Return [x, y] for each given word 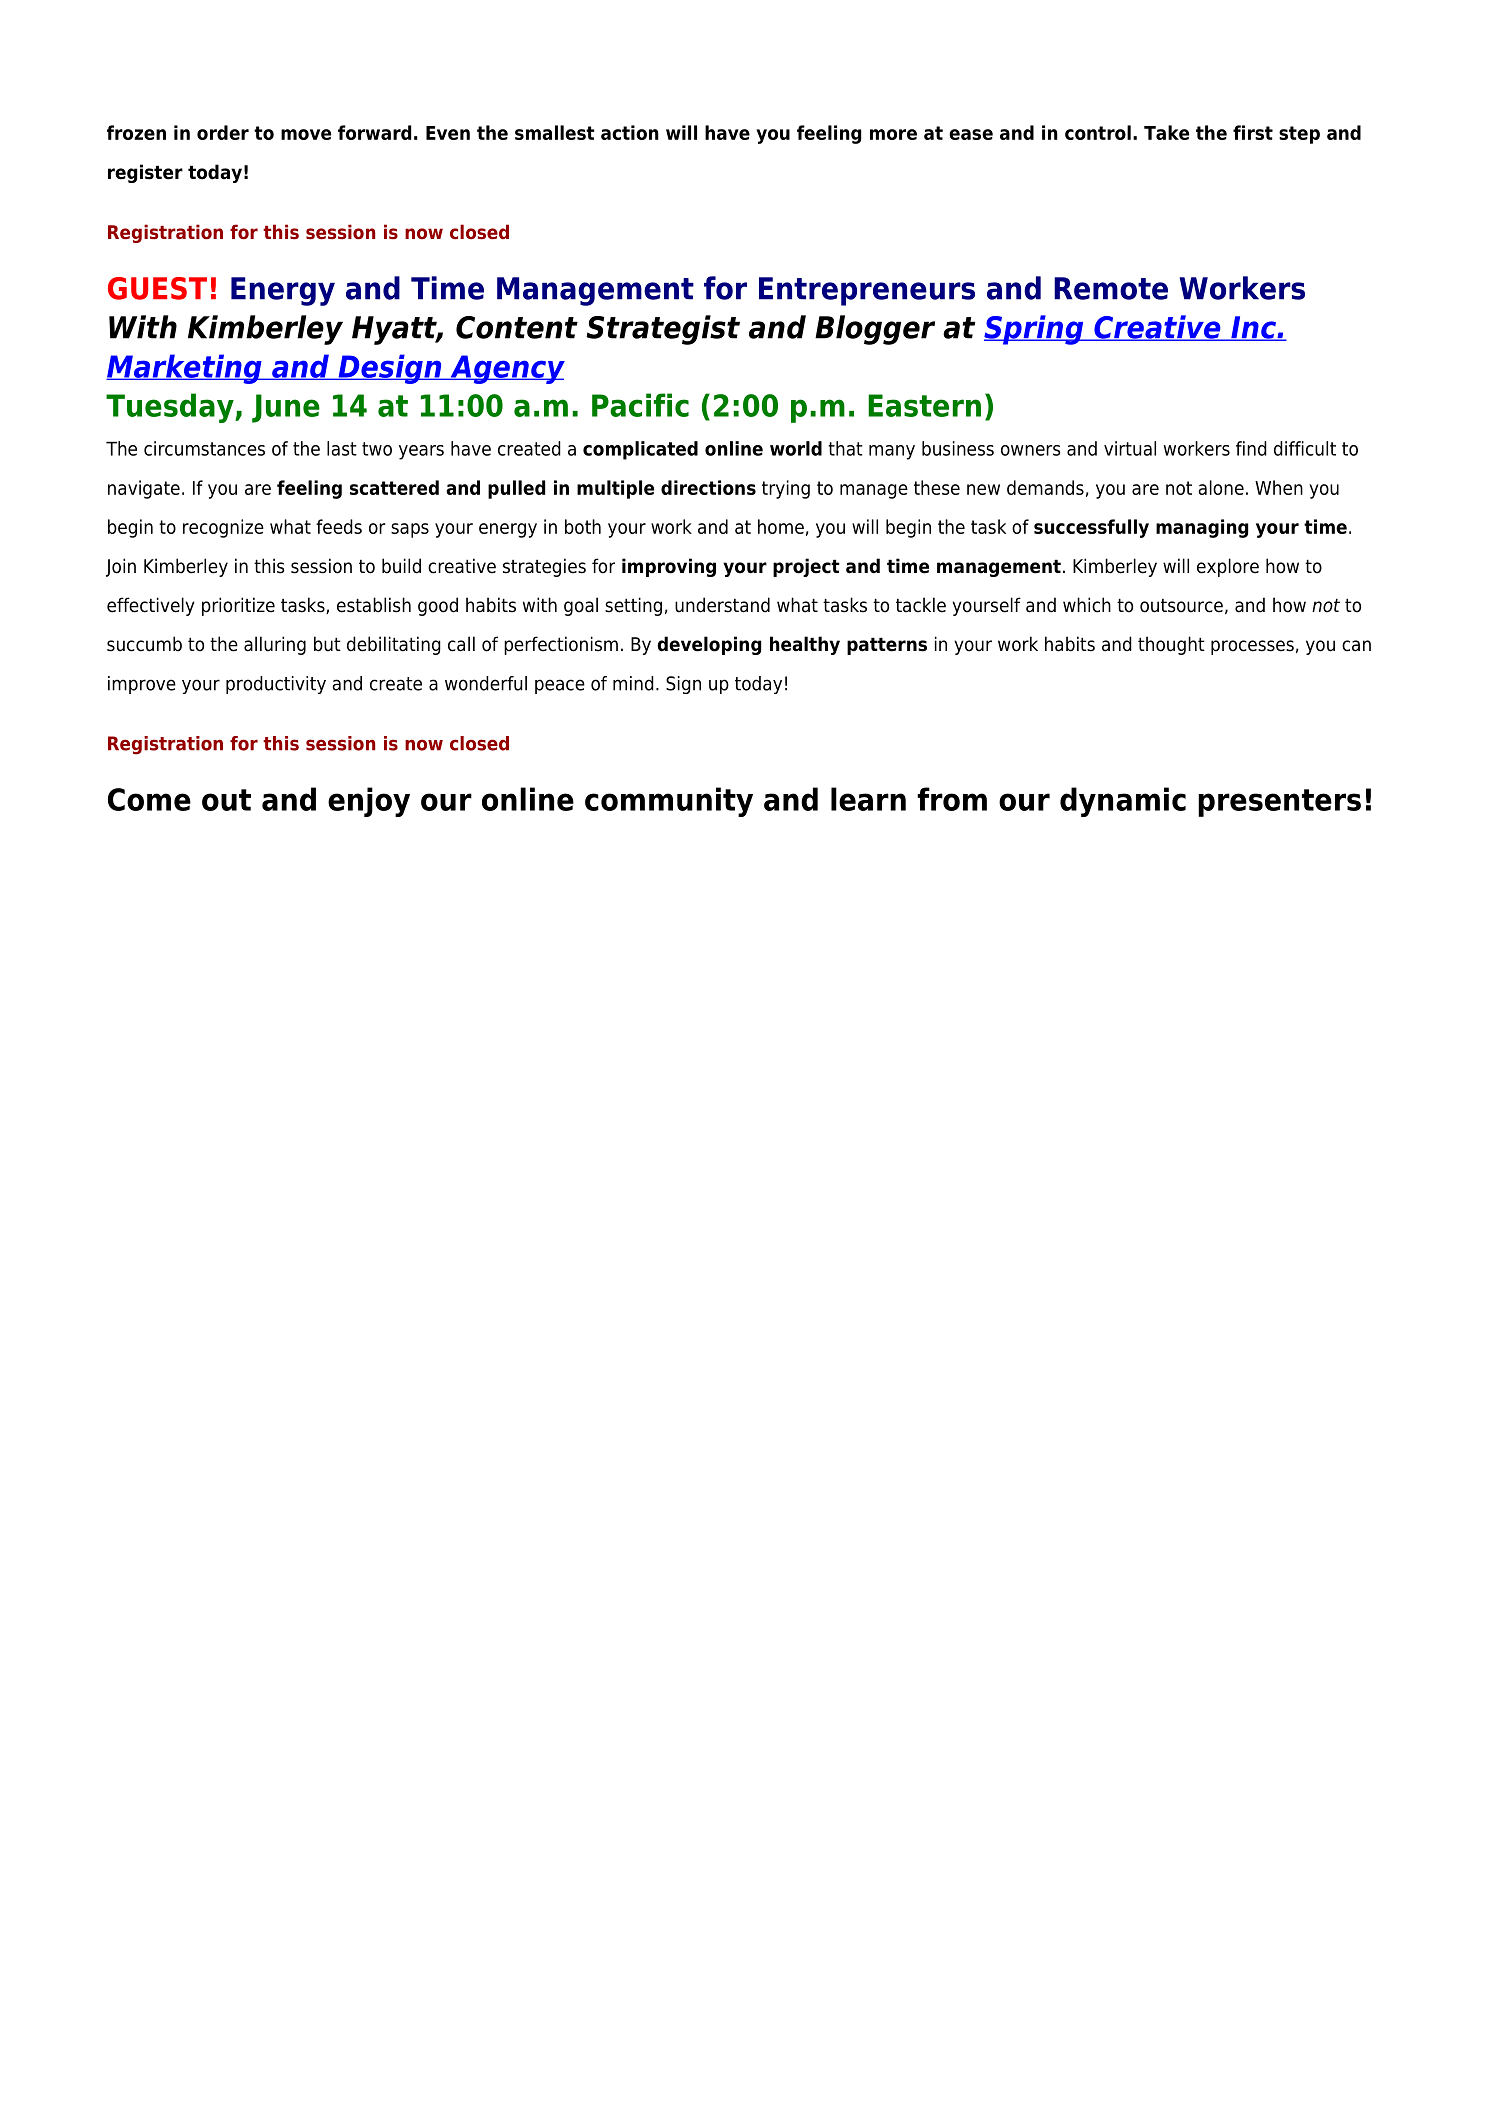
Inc [1253, 328]
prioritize [238, 606]
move [306, 134]
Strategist [663, 330]
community [669, 802]
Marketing [185, 369]
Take [1166, 132]
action [630, 132]
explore [1228, 567]
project [806, 567]
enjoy [369, 802]
